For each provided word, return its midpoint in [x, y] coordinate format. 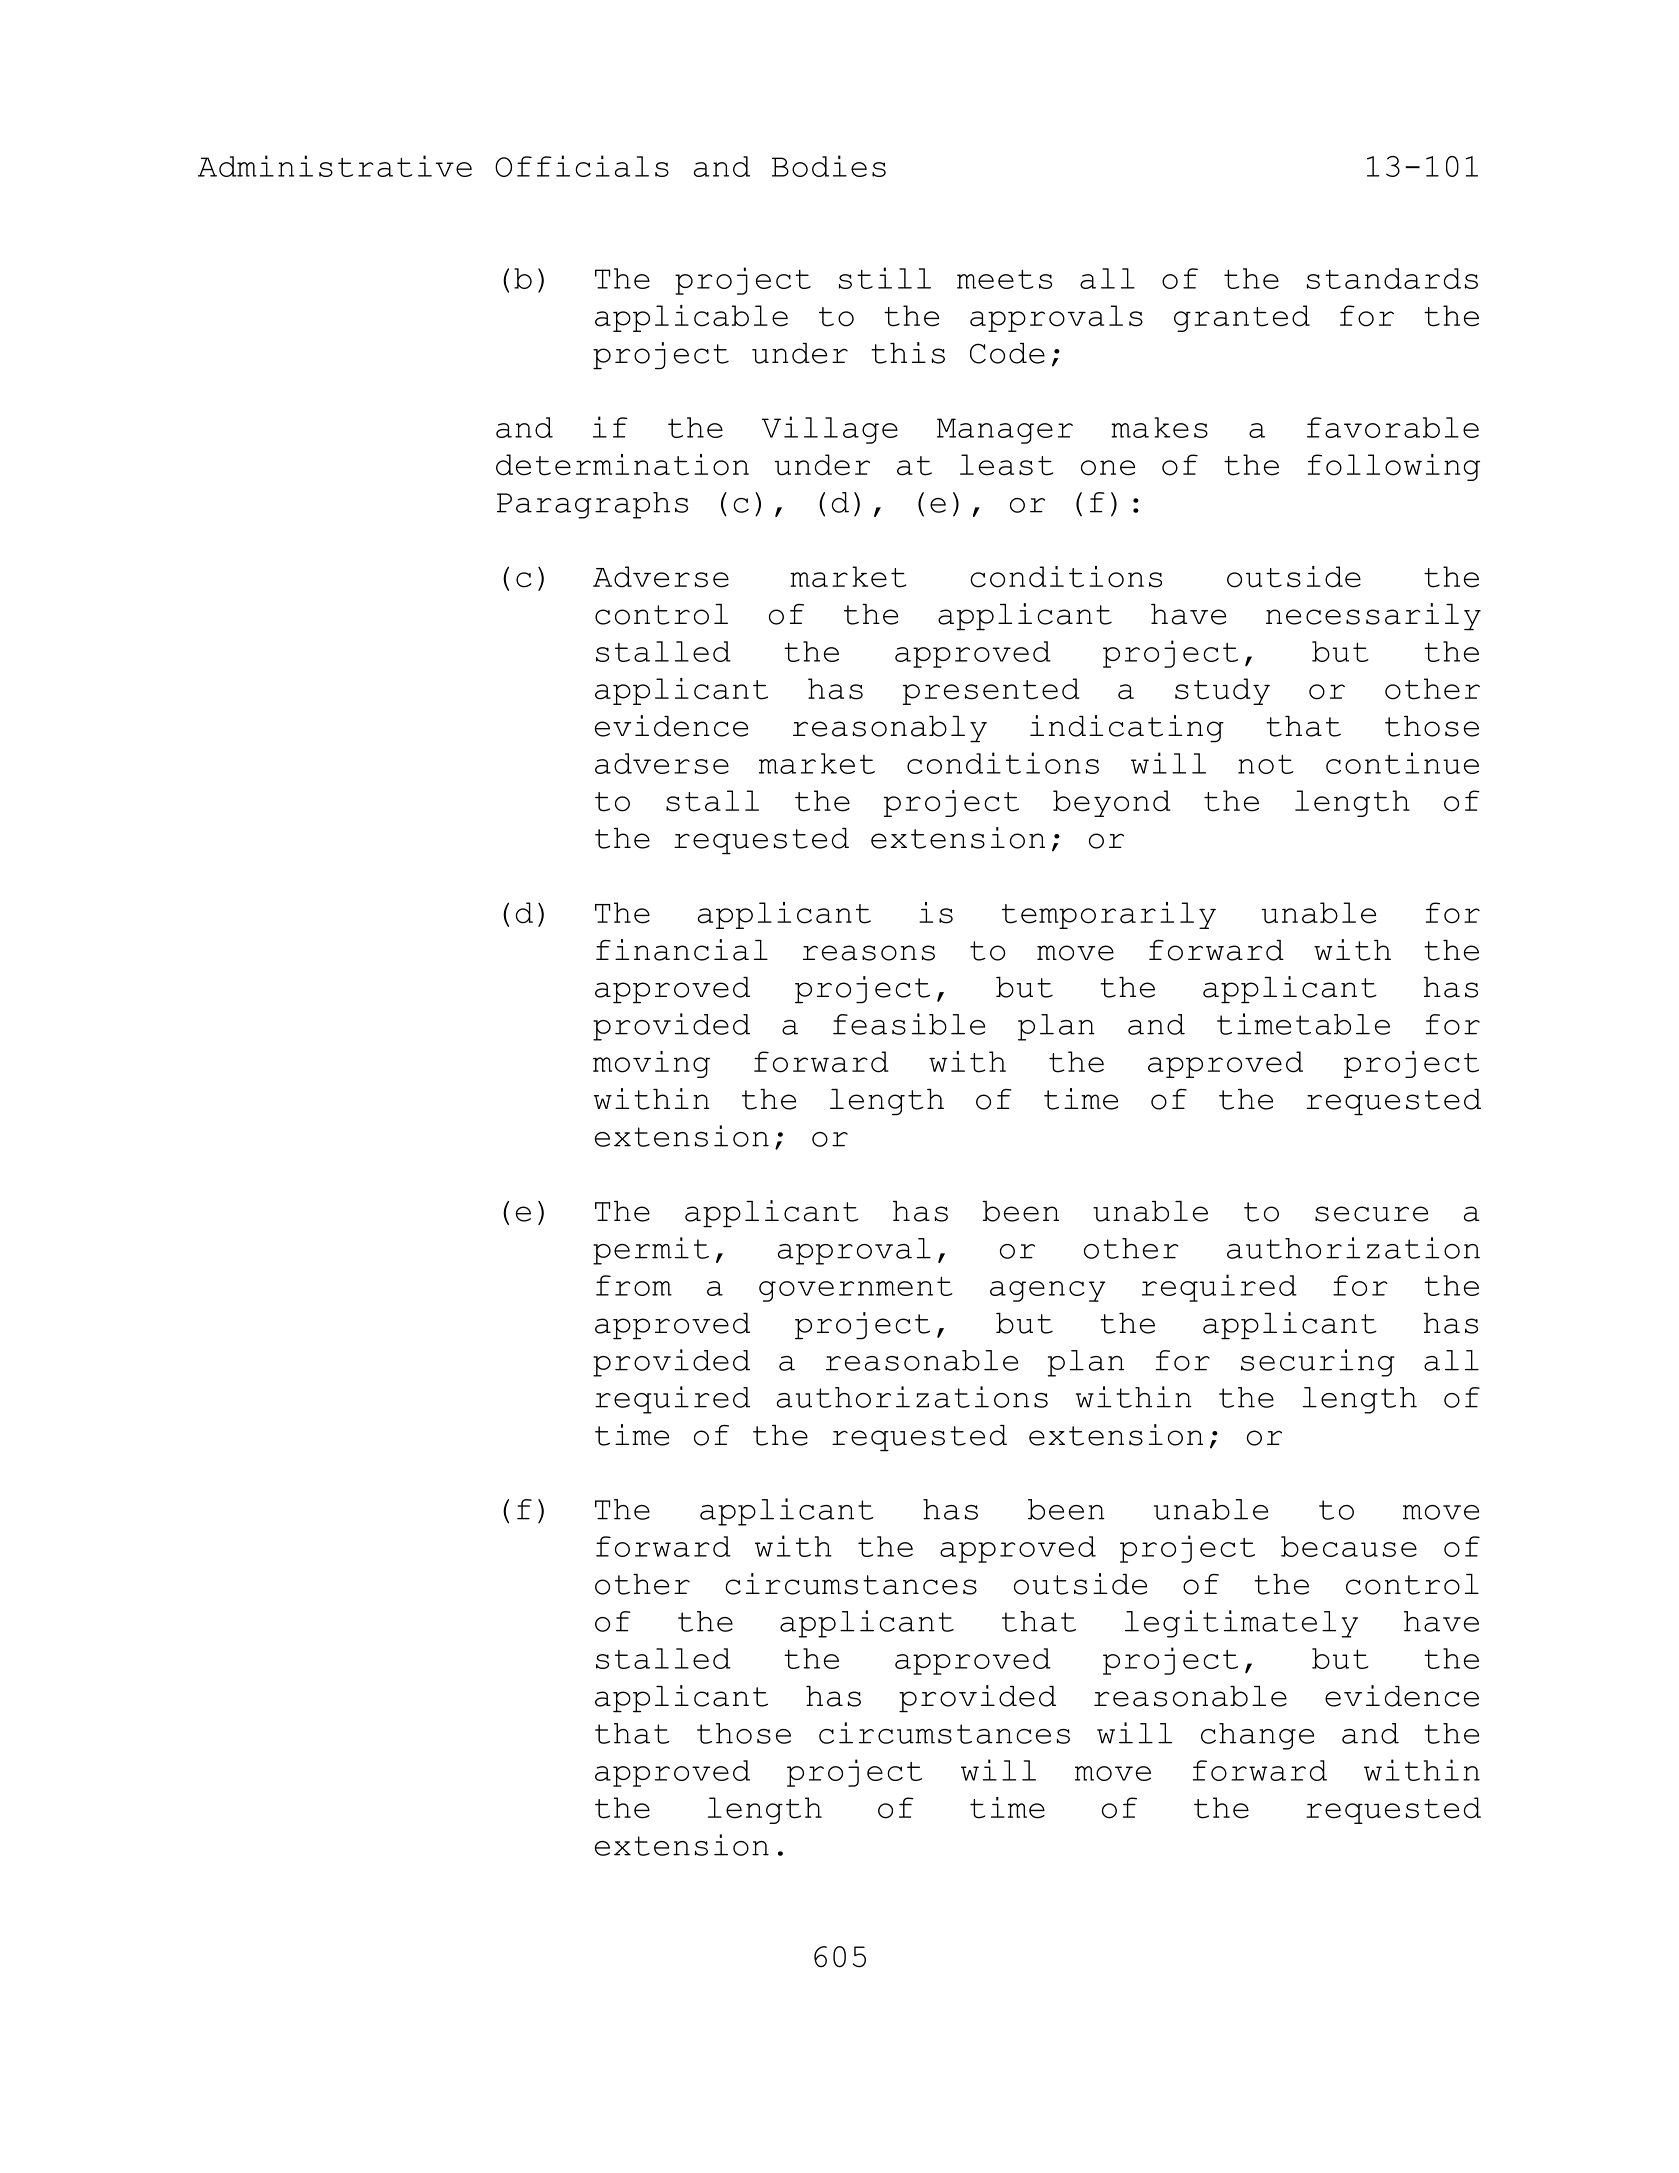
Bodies [829, 166]
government [856, 1289]
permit [651, 1251]
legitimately [1241, 1624]
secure [1371, 1214]
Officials [582, 166]
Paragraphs [592, 505]
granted [1242, 318]
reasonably [890, 729]
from [634, 1285]
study [1222, 691]
